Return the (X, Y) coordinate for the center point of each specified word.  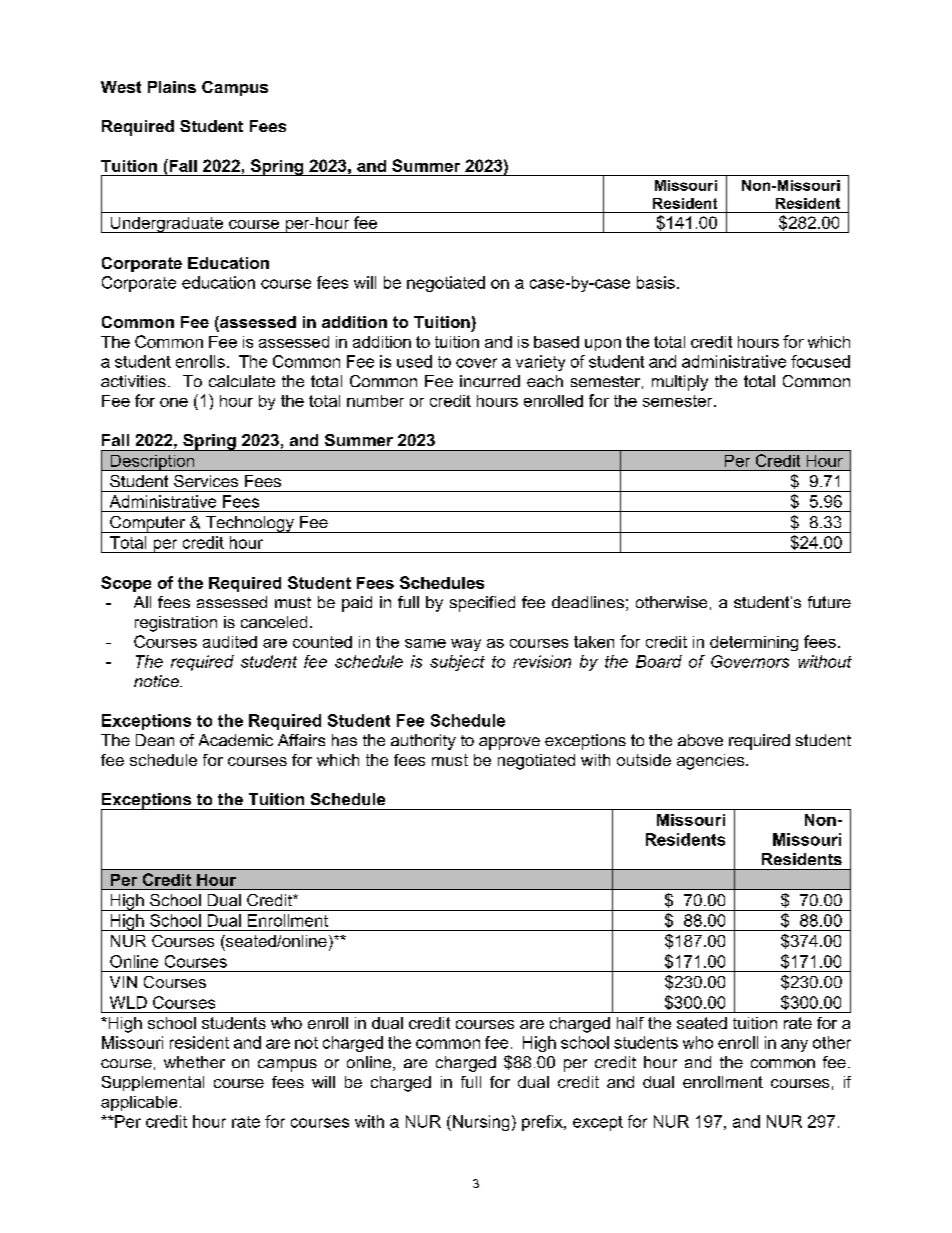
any (794, 1045)
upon (603, 345)
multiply (680, 383)
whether (194, 1062)
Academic (236, 740)
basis (656, 282)
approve (509, 743)
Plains (172, 87)
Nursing (479, 1123)
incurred (490, 381)
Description (152, 463)
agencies (712, 762)
